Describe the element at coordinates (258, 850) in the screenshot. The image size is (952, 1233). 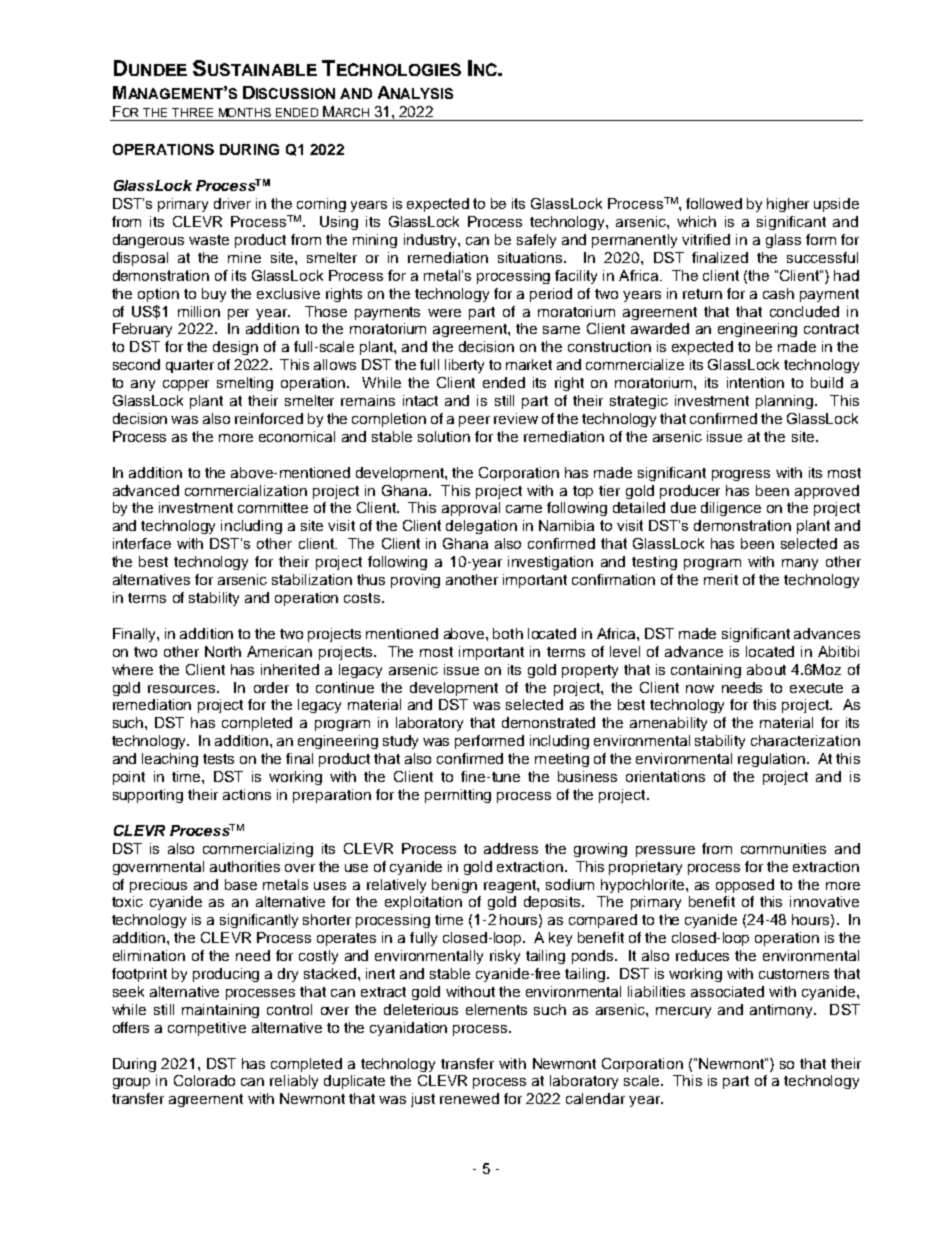
I see `commercializing` at that location.
